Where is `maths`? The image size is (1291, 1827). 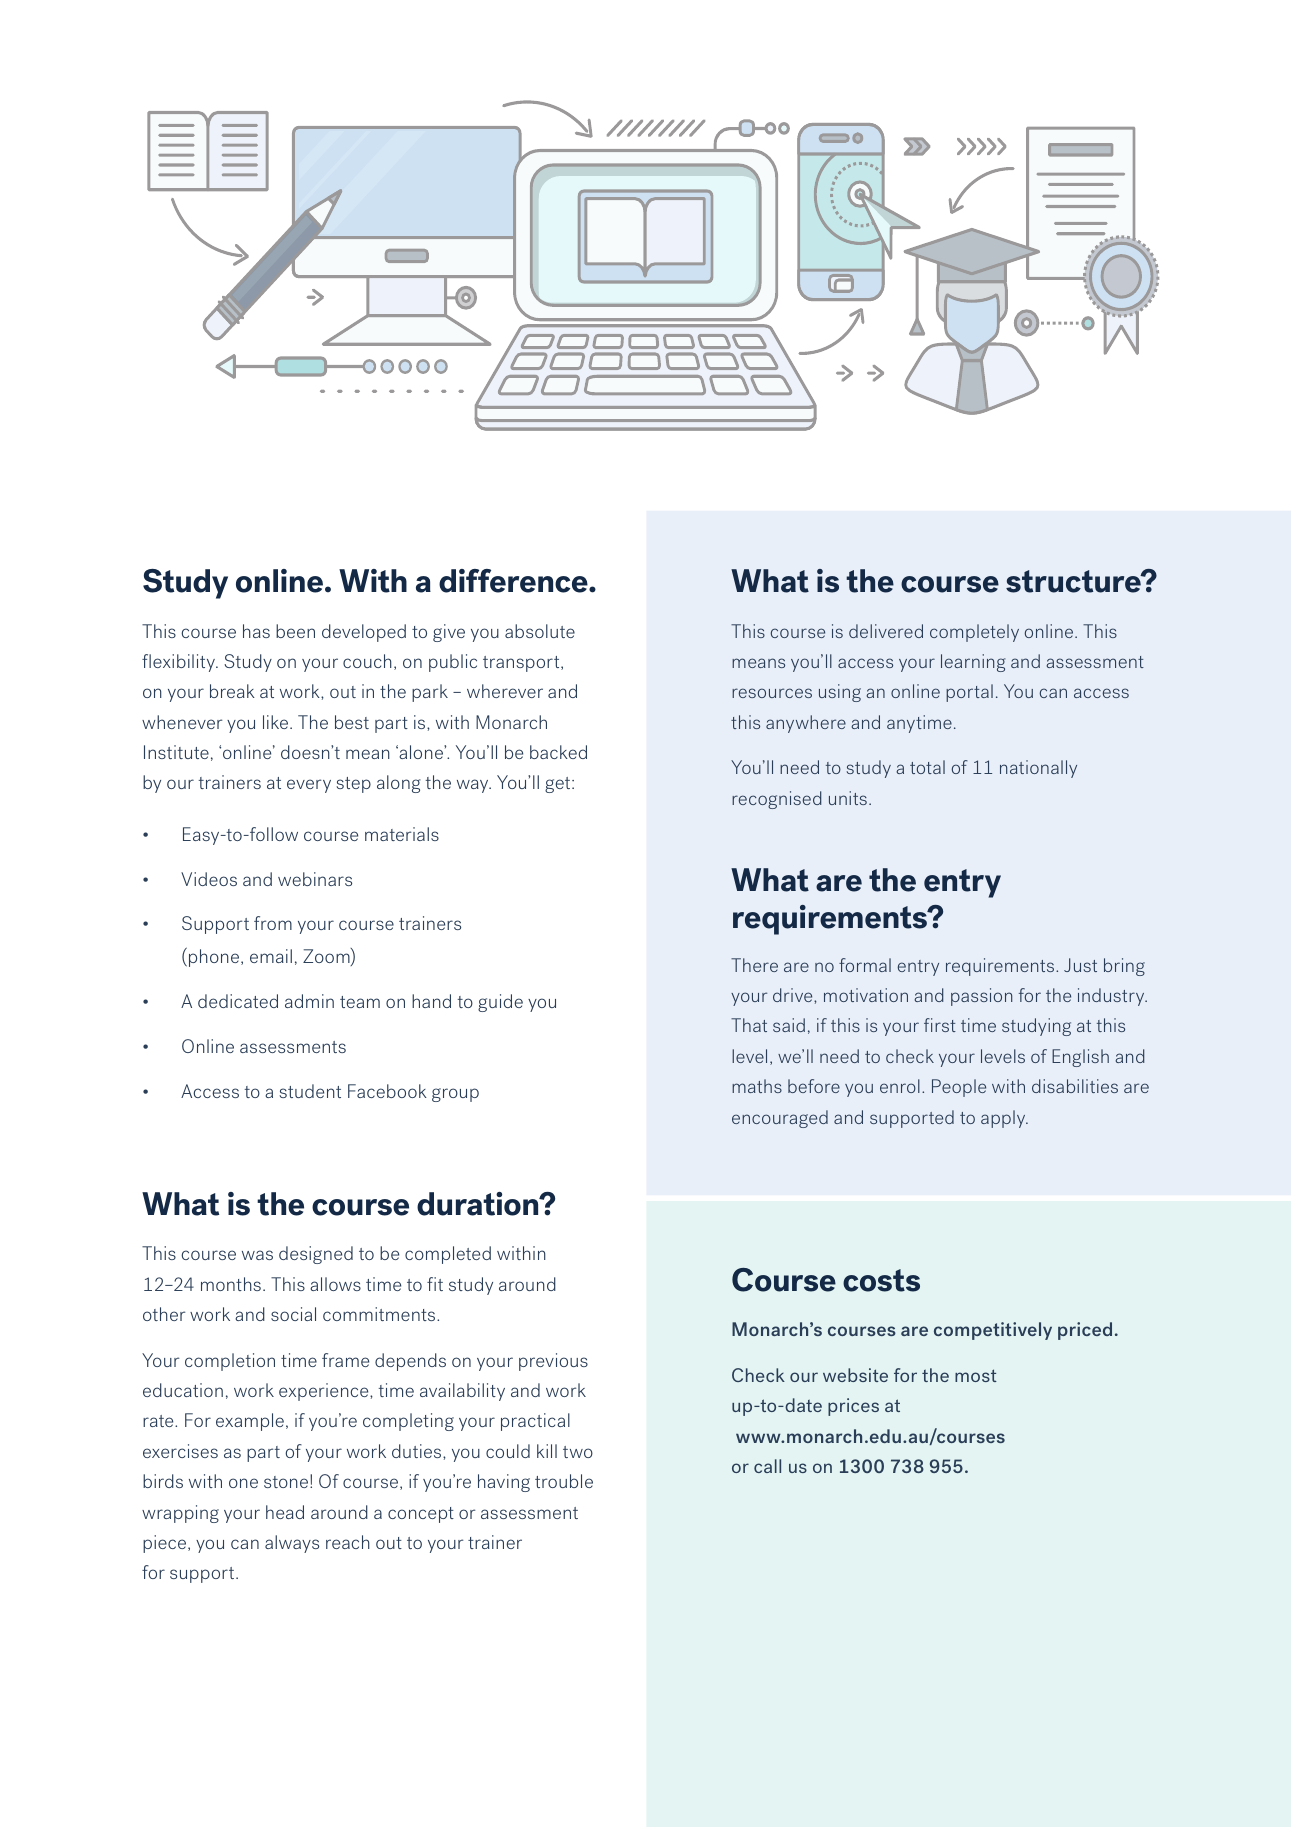 maths is located at coordinates (757, 1086).
